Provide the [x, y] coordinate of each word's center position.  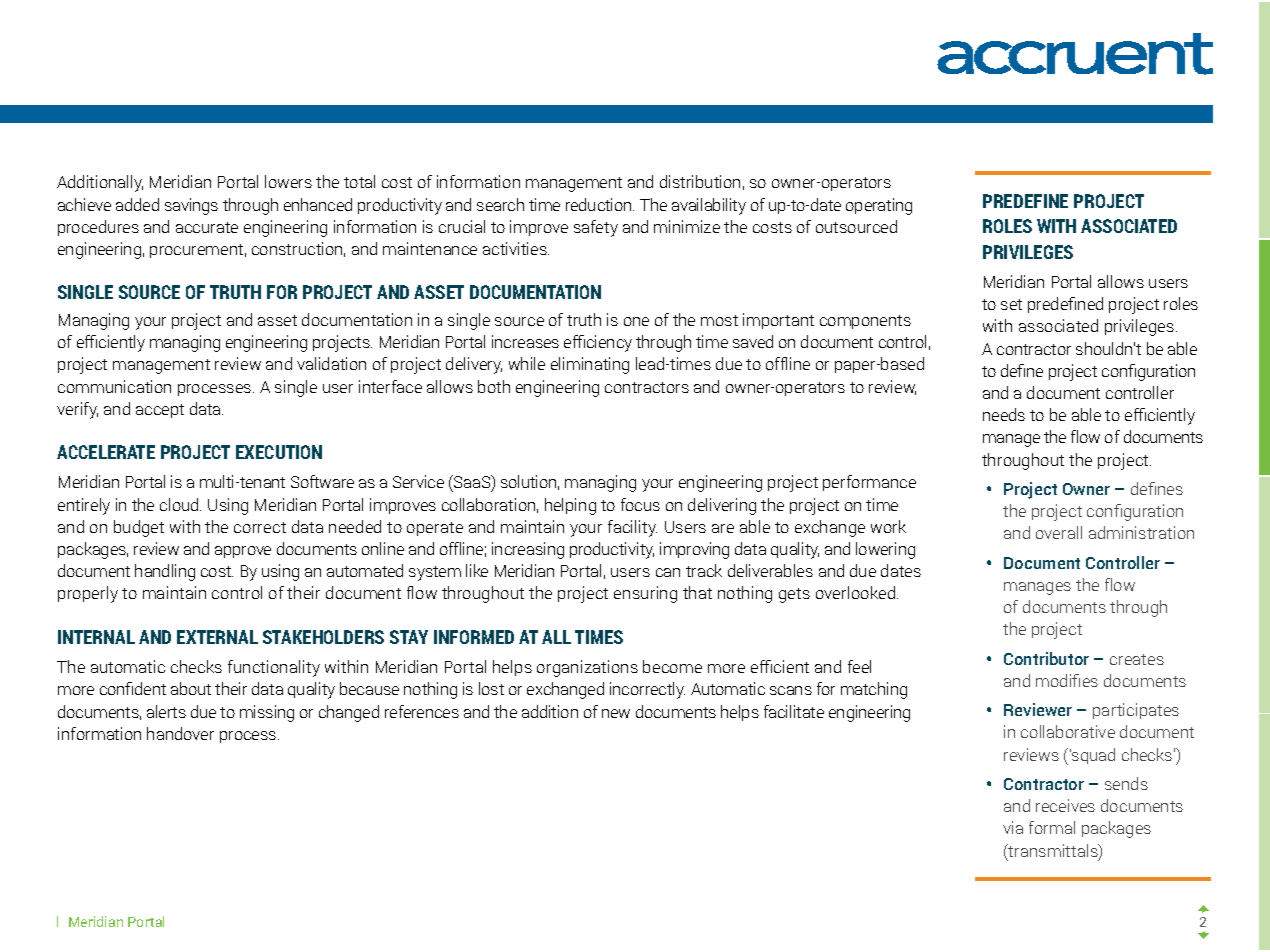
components [865, 322]
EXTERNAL [217, 637]
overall [1059, 532]
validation [331, 363]
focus [640, 504]
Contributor [1046, 658]
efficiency [598, 343]
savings [191, 206]
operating [879, 206]
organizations [587, 668]
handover [180, 733]
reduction [600, 204]
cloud [180, 504]
